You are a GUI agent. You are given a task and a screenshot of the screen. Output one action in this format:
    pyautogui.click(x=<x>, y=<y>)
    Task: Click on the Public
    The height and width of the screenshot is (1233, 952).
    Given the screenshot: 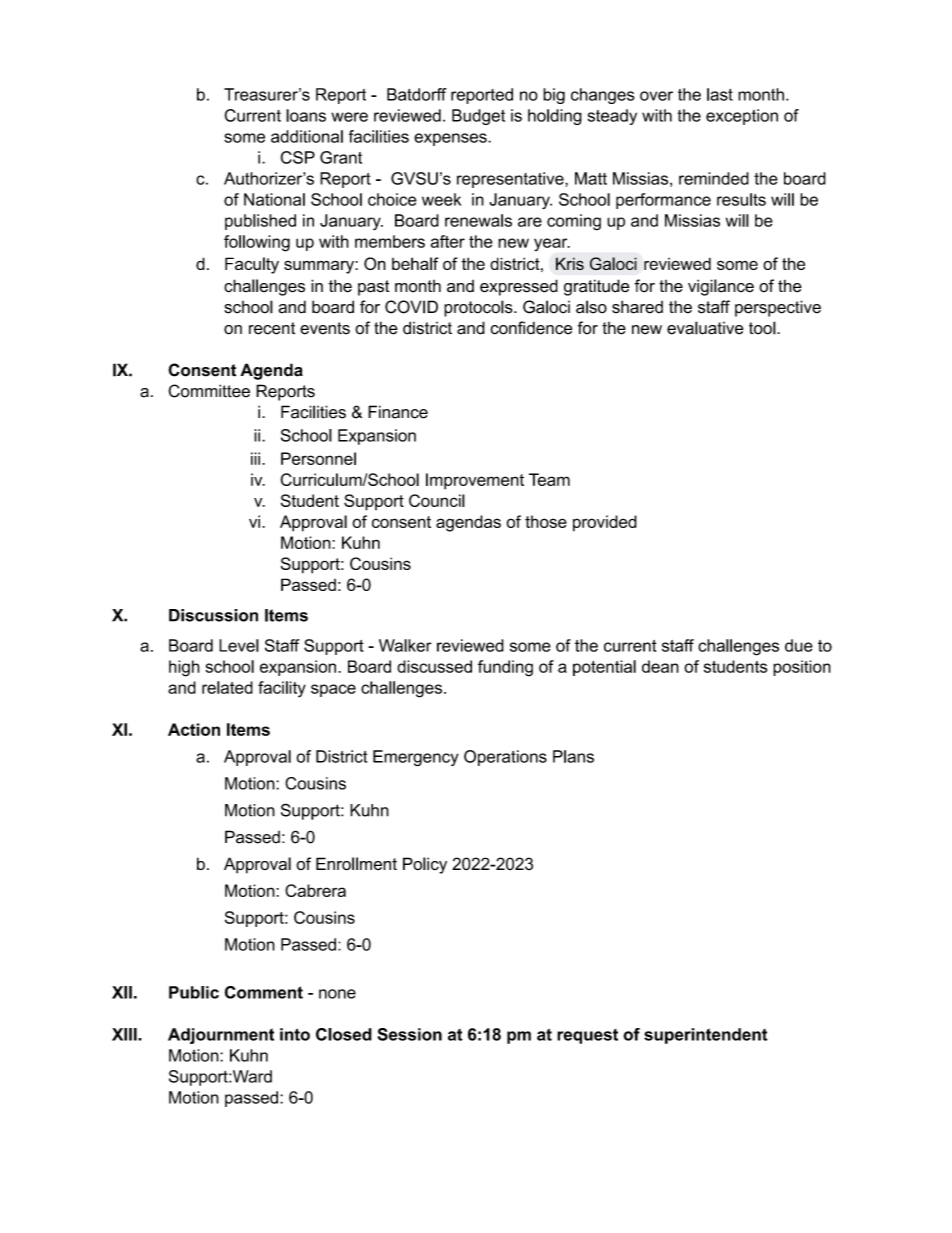 What is the action you would take?
    pyautogui.click(x=194, y=992)
